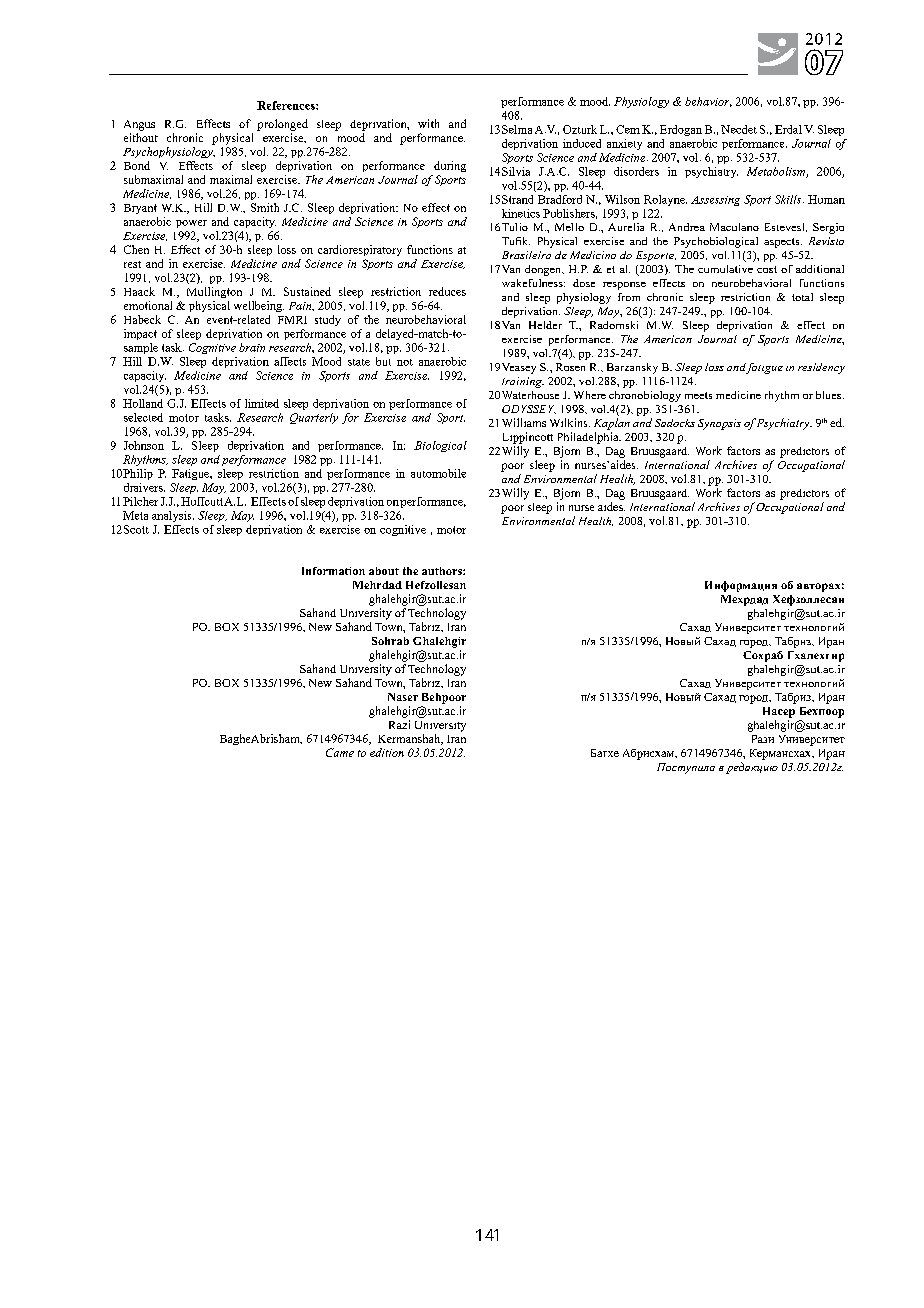 This screenshot has width=924, height=1308. What do you see at coordinates (399, 724) in the screenshot?
I see `Razi` at bounding box center [399, 724].
